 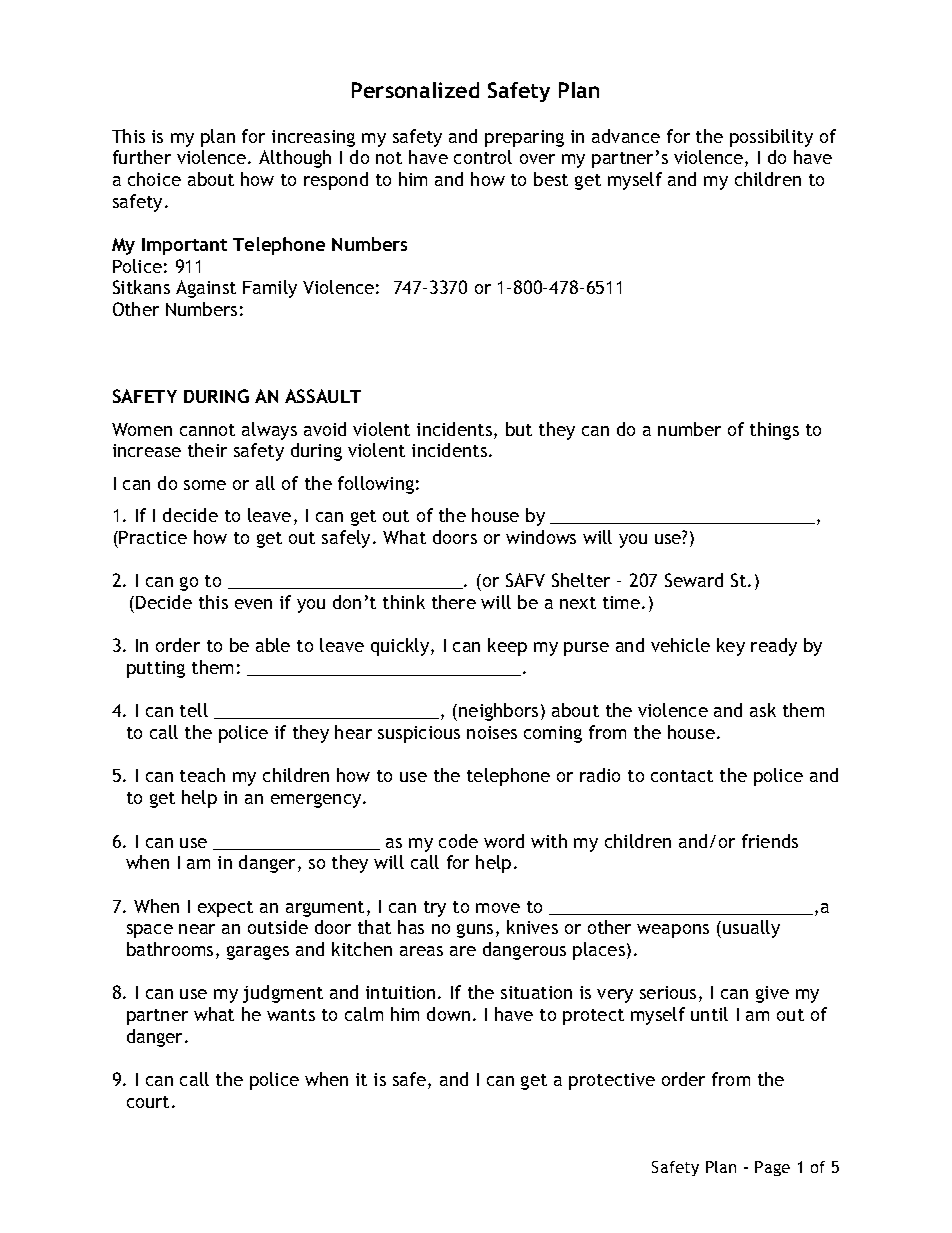 I want to click on court, so click(x=148, y=1102).
